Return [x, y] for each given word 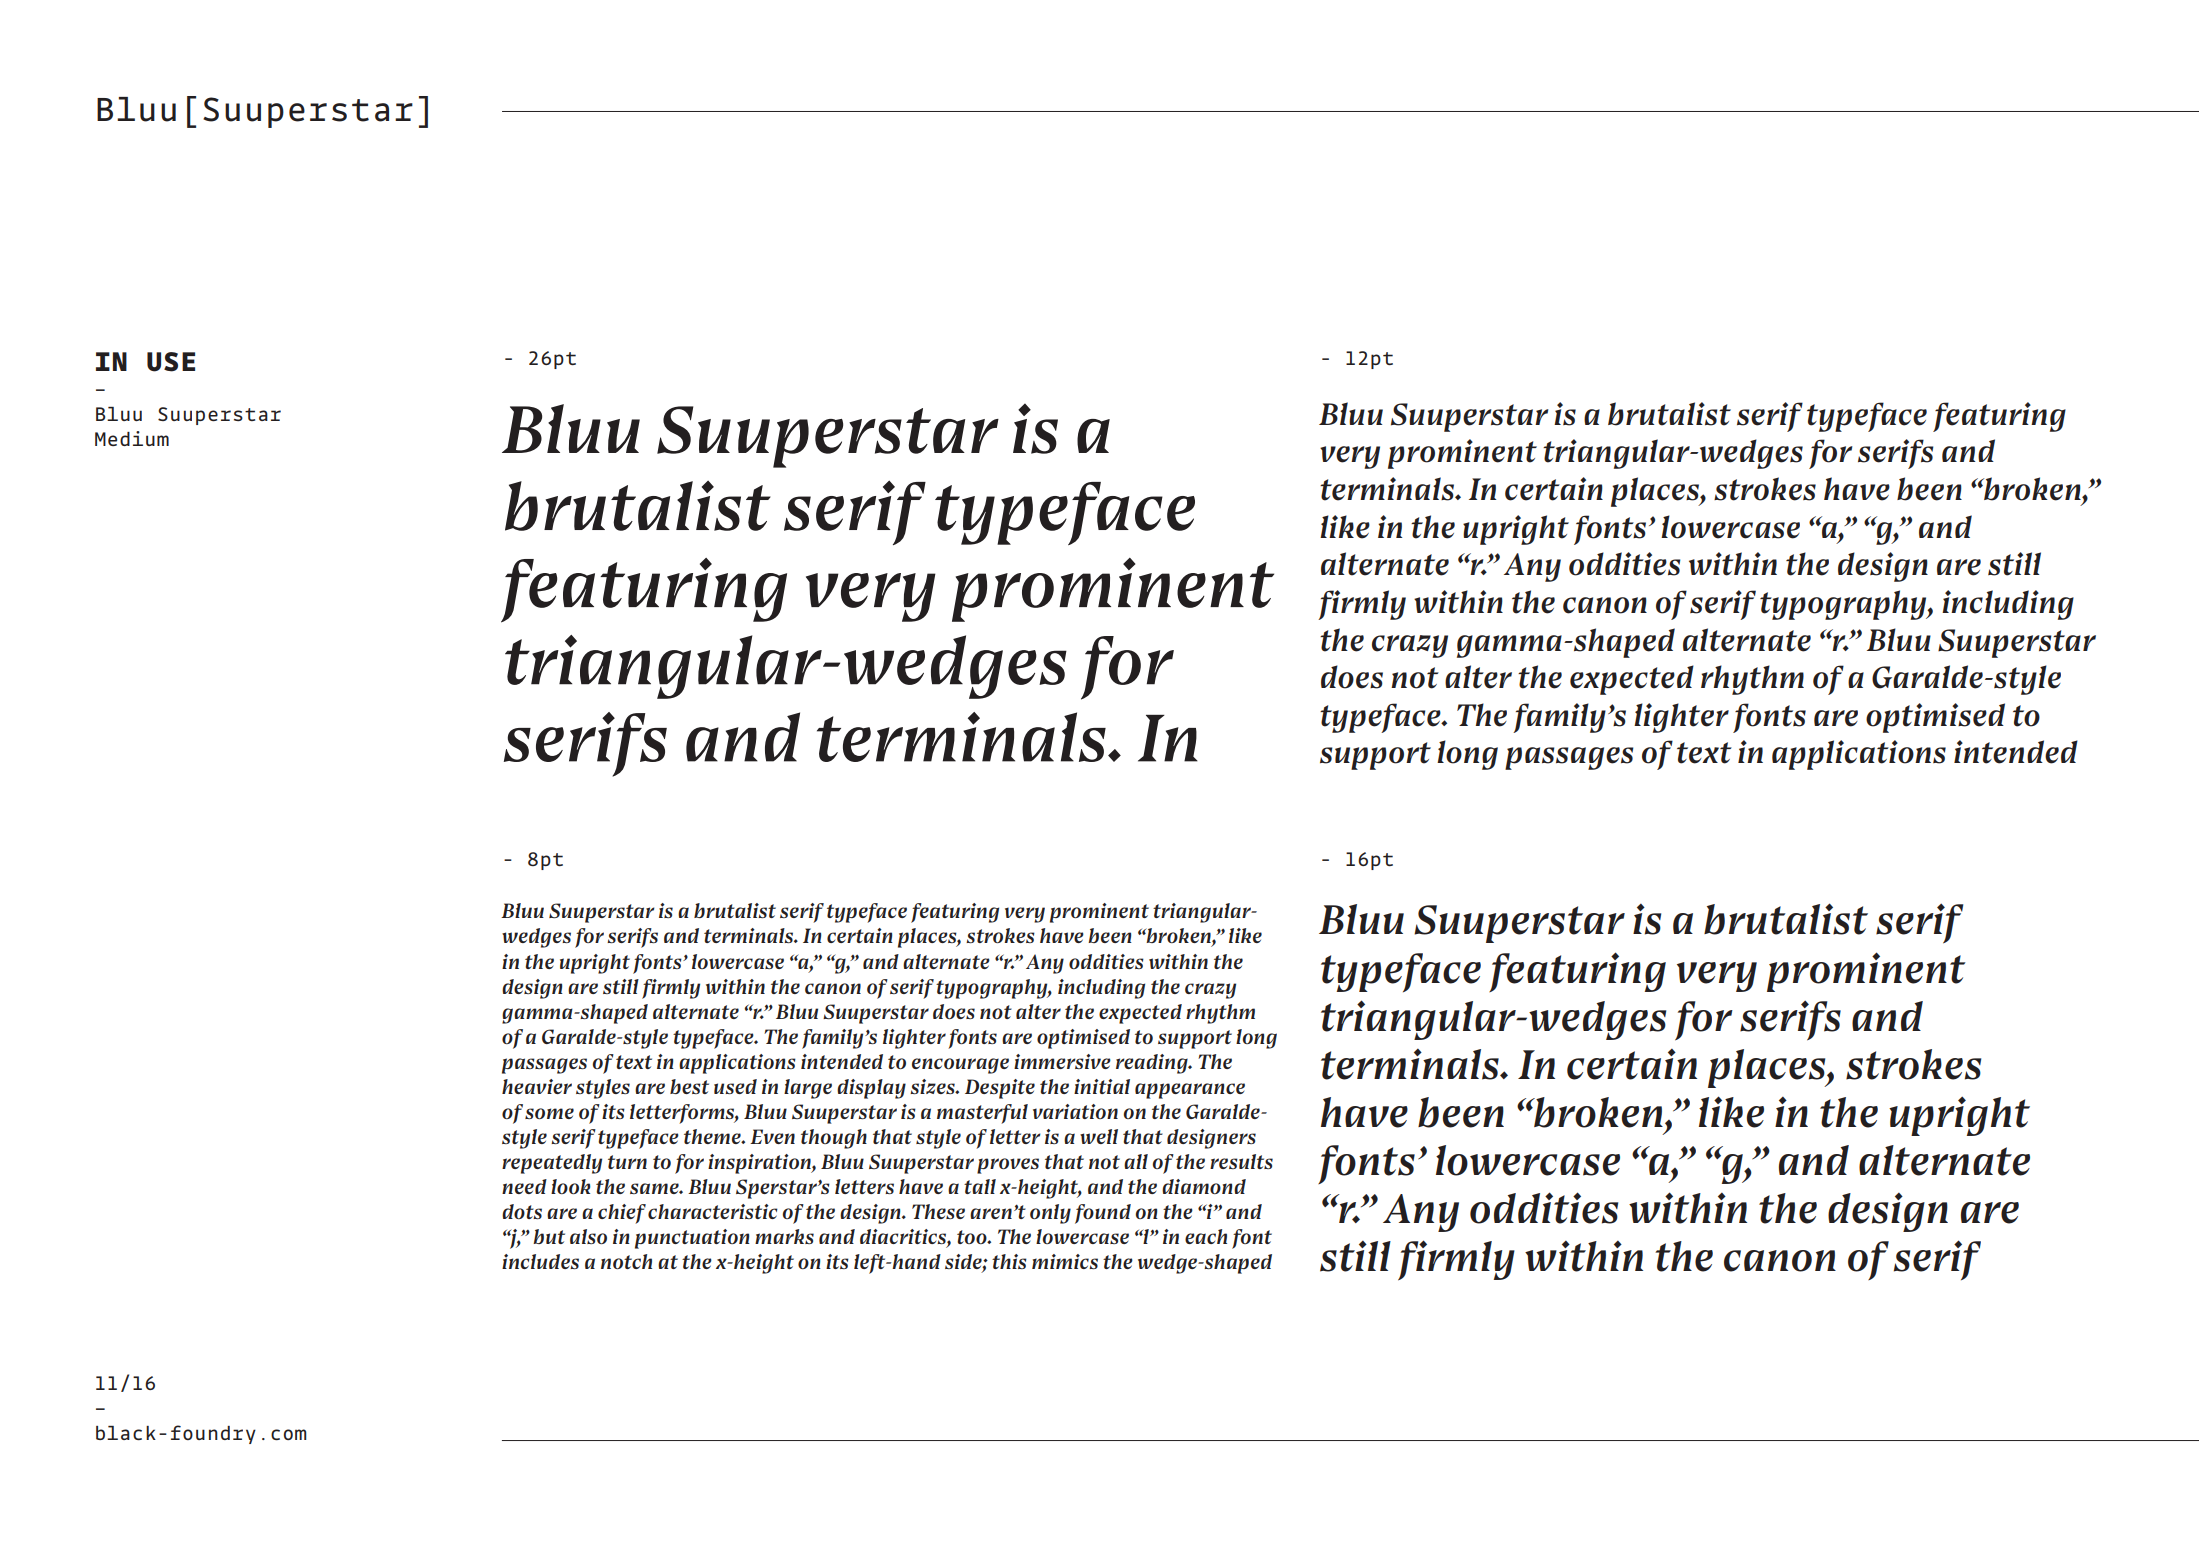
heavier [537, 1086]
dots [522, 1211]
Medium [132, 438]
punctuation [692, 1239]
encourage [960, 1066]
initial [1102, 1086]
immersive [1062, 1061]
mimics [1065, 1261]
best [689, 1086]
